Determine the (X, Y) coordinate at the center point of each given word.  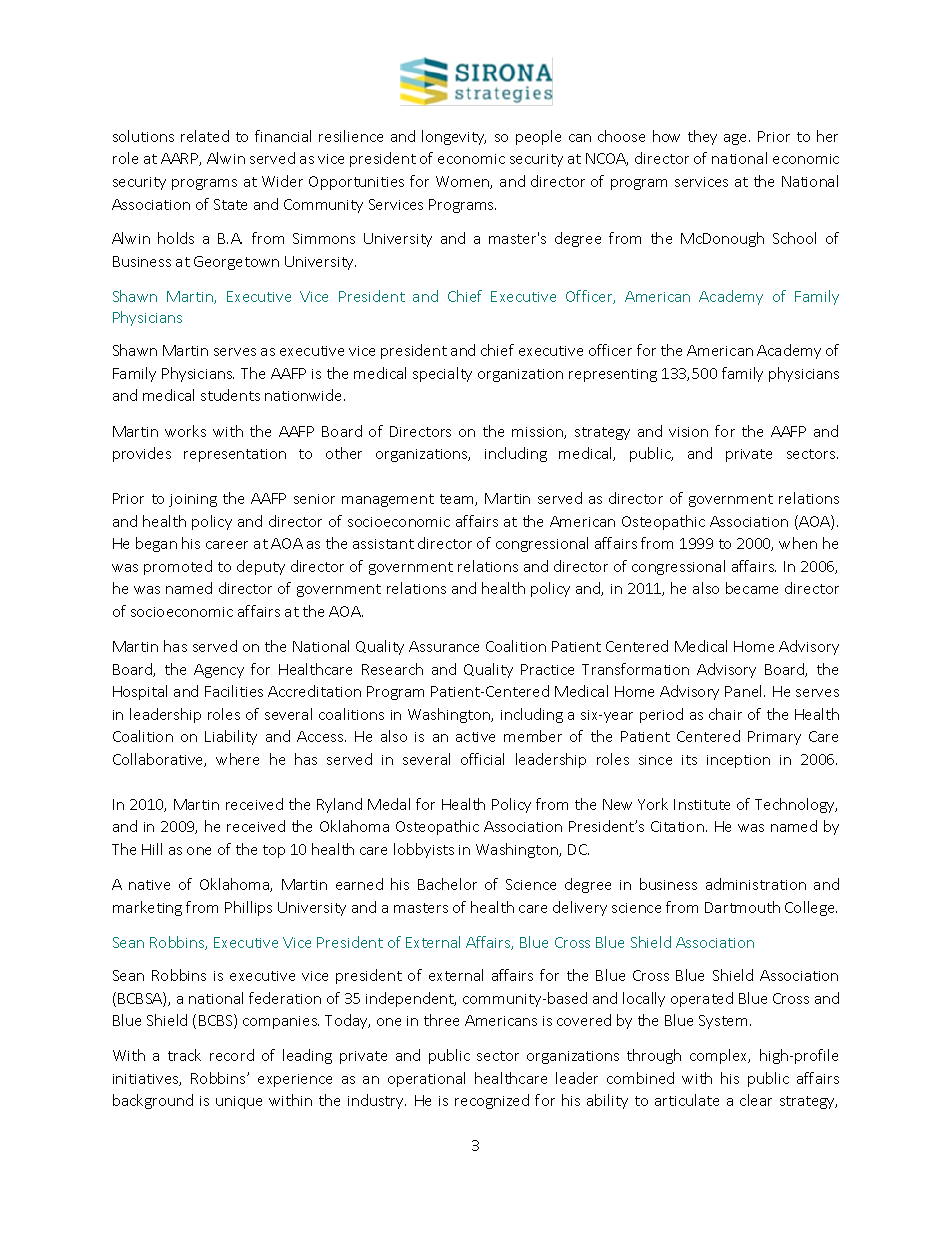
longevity (454, 137)
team (458, 500)
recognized (492, 1101)
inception (738, 761)
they (702, 137)
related (205, 136)
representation (235, 455)
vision (688, 432)
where (237, 759)
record (232, 1055)
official (482, 759)
